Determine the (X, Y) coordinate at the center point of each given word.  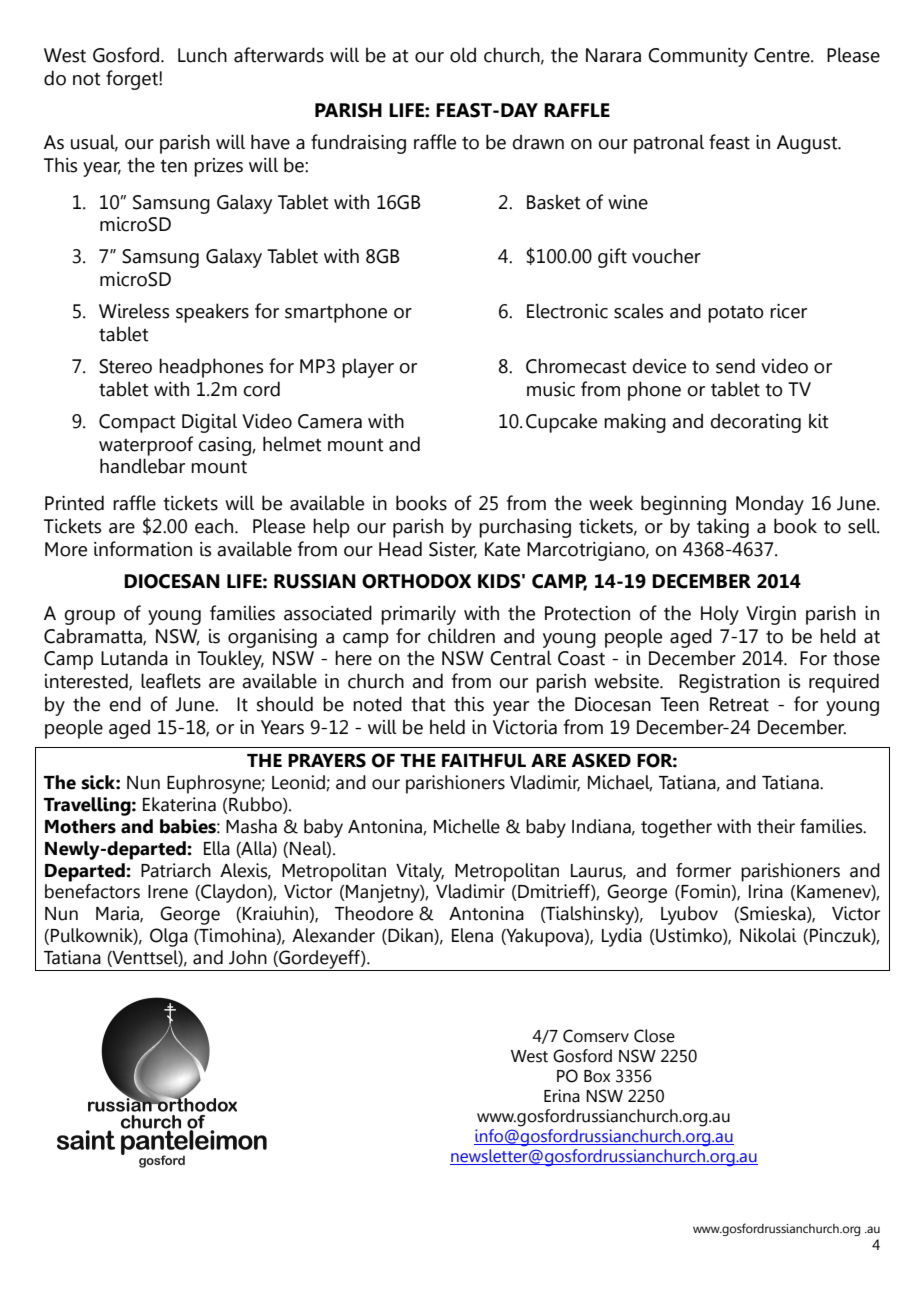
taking (723, 528)
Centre (783, 55)
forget (133, 80)
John (248, 957)
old (463, 55)
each (215, 526)
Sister (453, 550)
